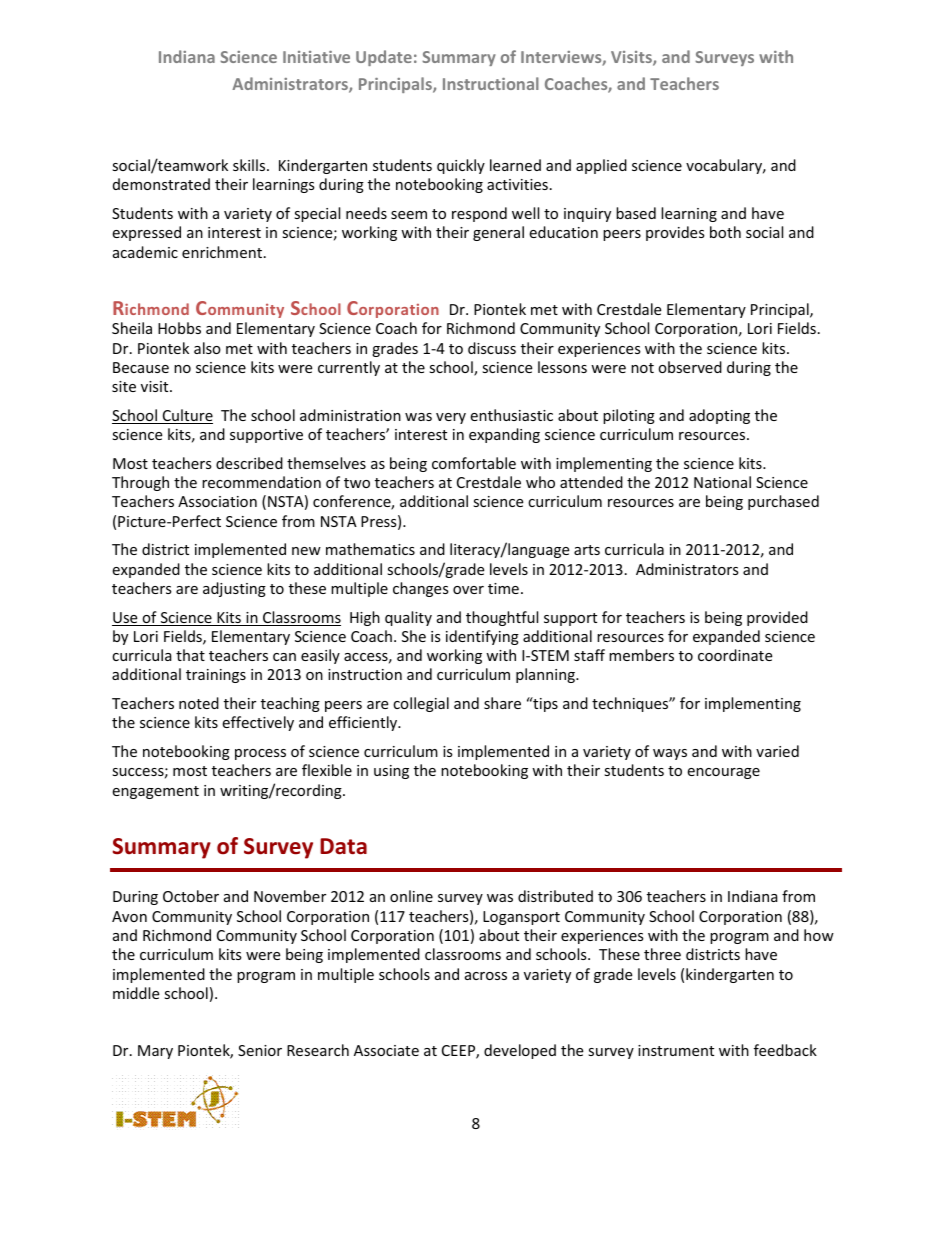 This screenshot has height=1233, width=952. Describe the element at coordinates (492, 348) in the screenshot. I see `discuss` at that location.
